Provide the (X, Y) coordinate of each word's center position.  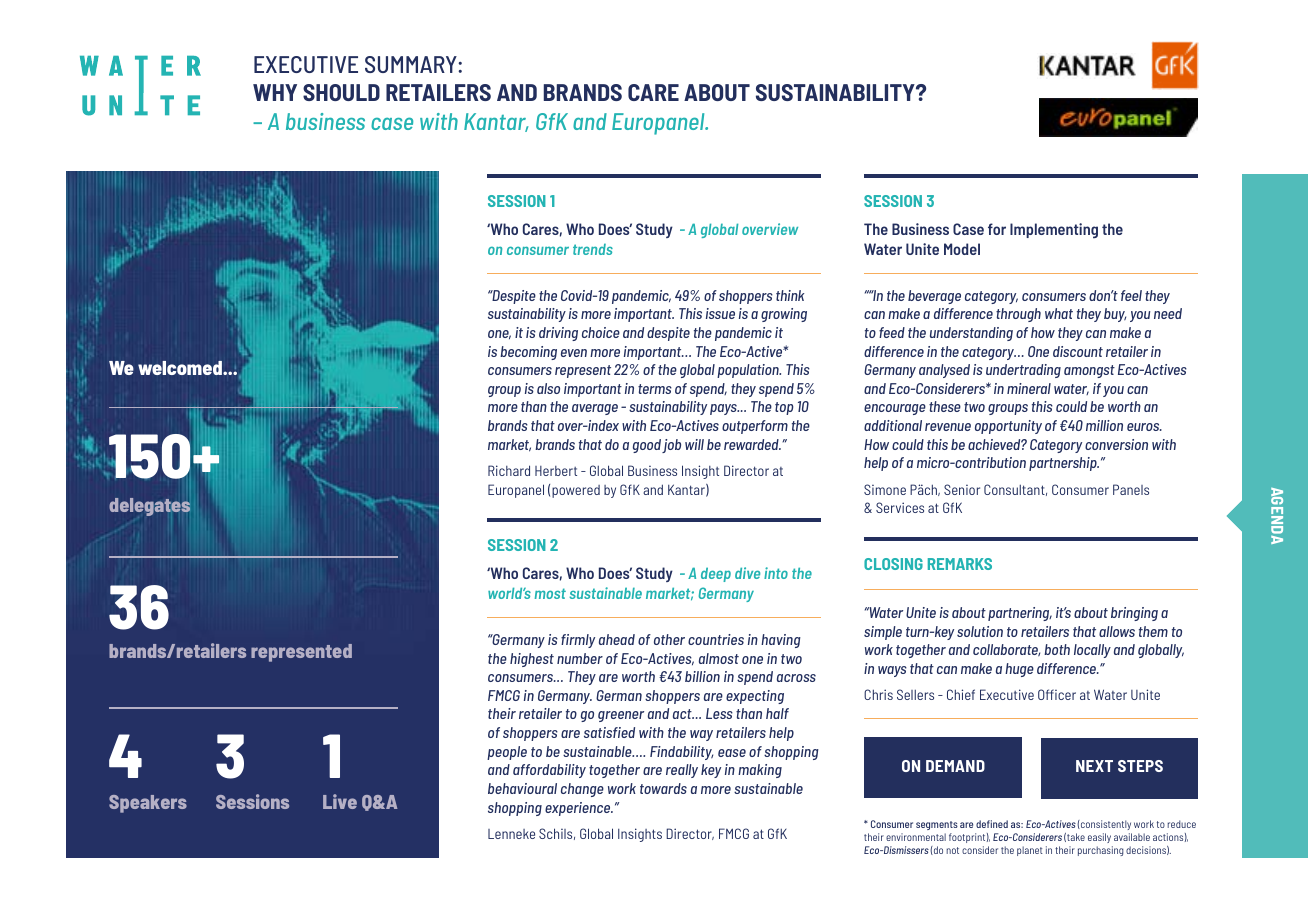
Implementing (1054, 231)
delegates (149, 507)
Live (340, 801)
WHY (275, 92)
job (671, 446)
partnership (1064, 464)
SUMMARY (412, 64)
